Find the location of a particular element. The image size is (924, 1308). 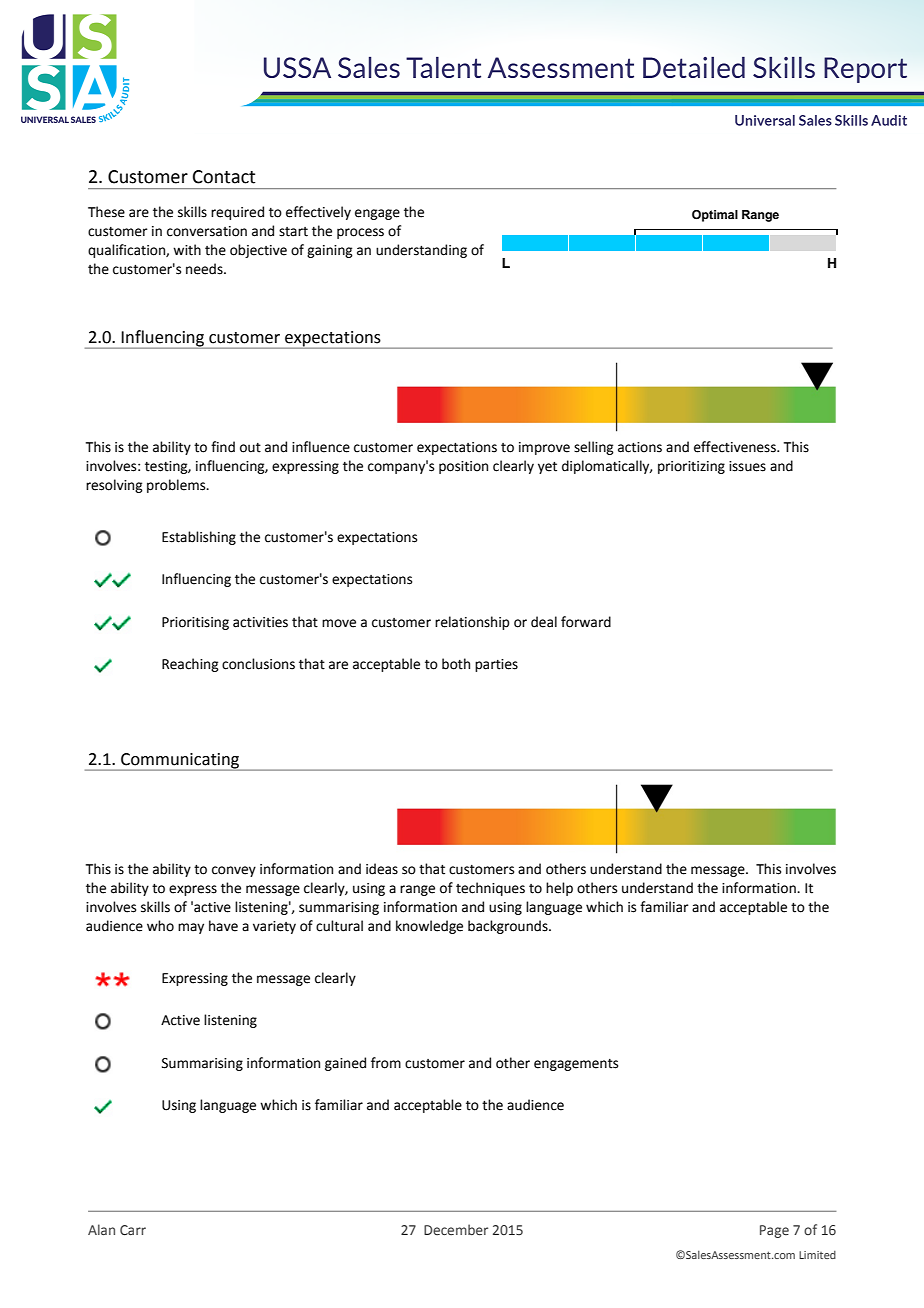

Optimal is located at coordinates (715, 216).
